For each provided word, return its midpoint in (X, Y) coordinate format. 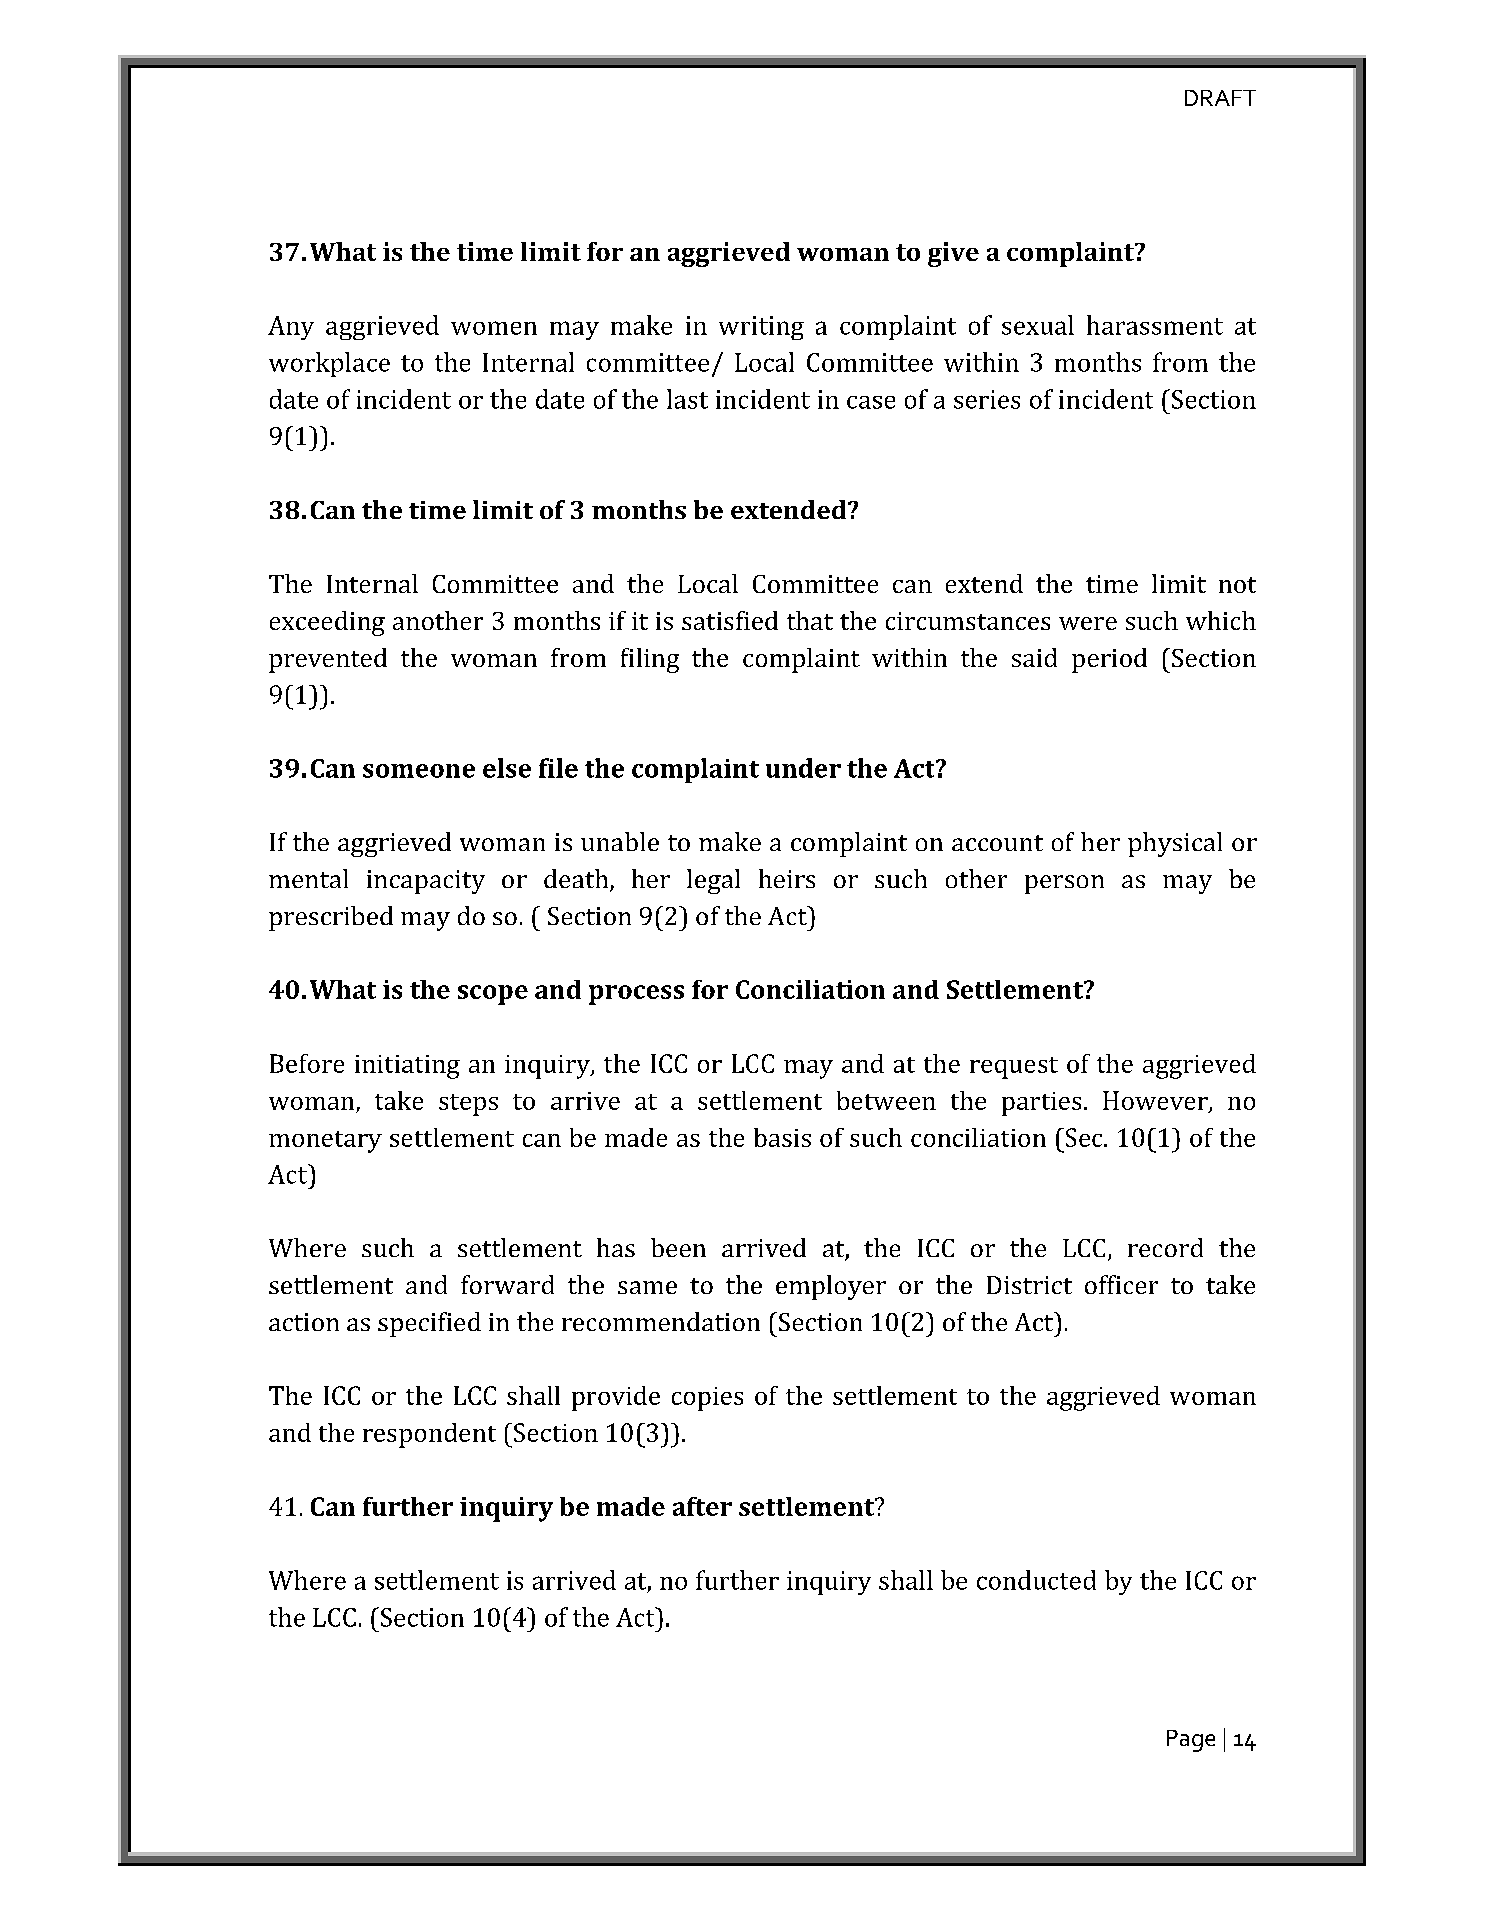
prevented (328, 660)
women (494, 328)
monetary (325, 1142)
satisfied (730, 620)
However (1156, 1101)
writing (761, 328)
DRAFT (1220, 98)
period (1109, 660)
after (702, 1506)
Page (1191, 1741)
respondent (429, 1435)
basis (782, 1137)
